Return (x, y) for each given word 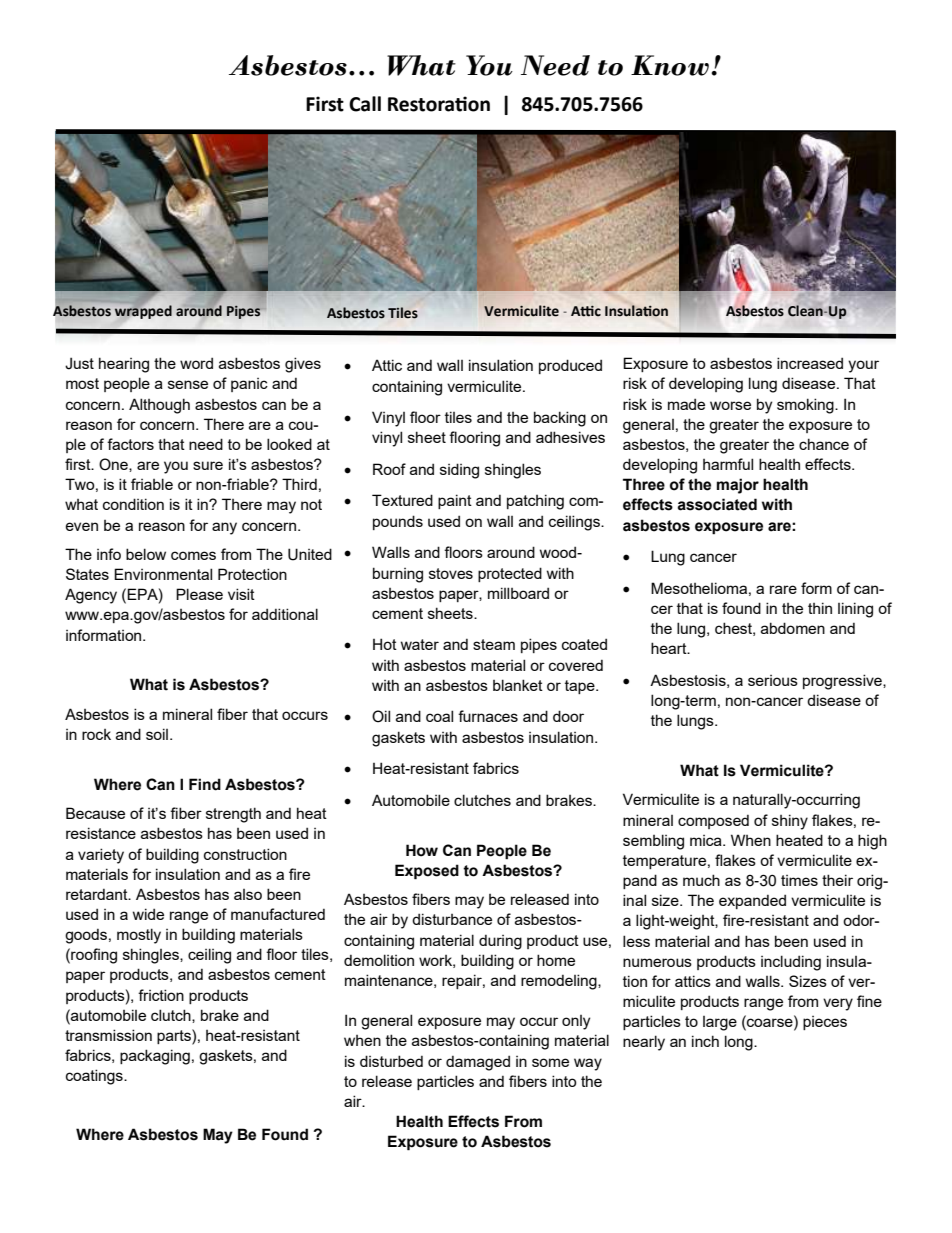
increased (810, 363)
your (863, 366)
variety (101, 856)
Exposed (427, 872)
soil (157, 734)
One (114, 465)
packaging (155, 1057)
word (196, 363)
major (738, 486)
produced (570, 366)
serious (773, 680)
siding (459, 471)
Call (365, 104)
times (799, 880)
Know (670, 65)
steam (494, 644)
